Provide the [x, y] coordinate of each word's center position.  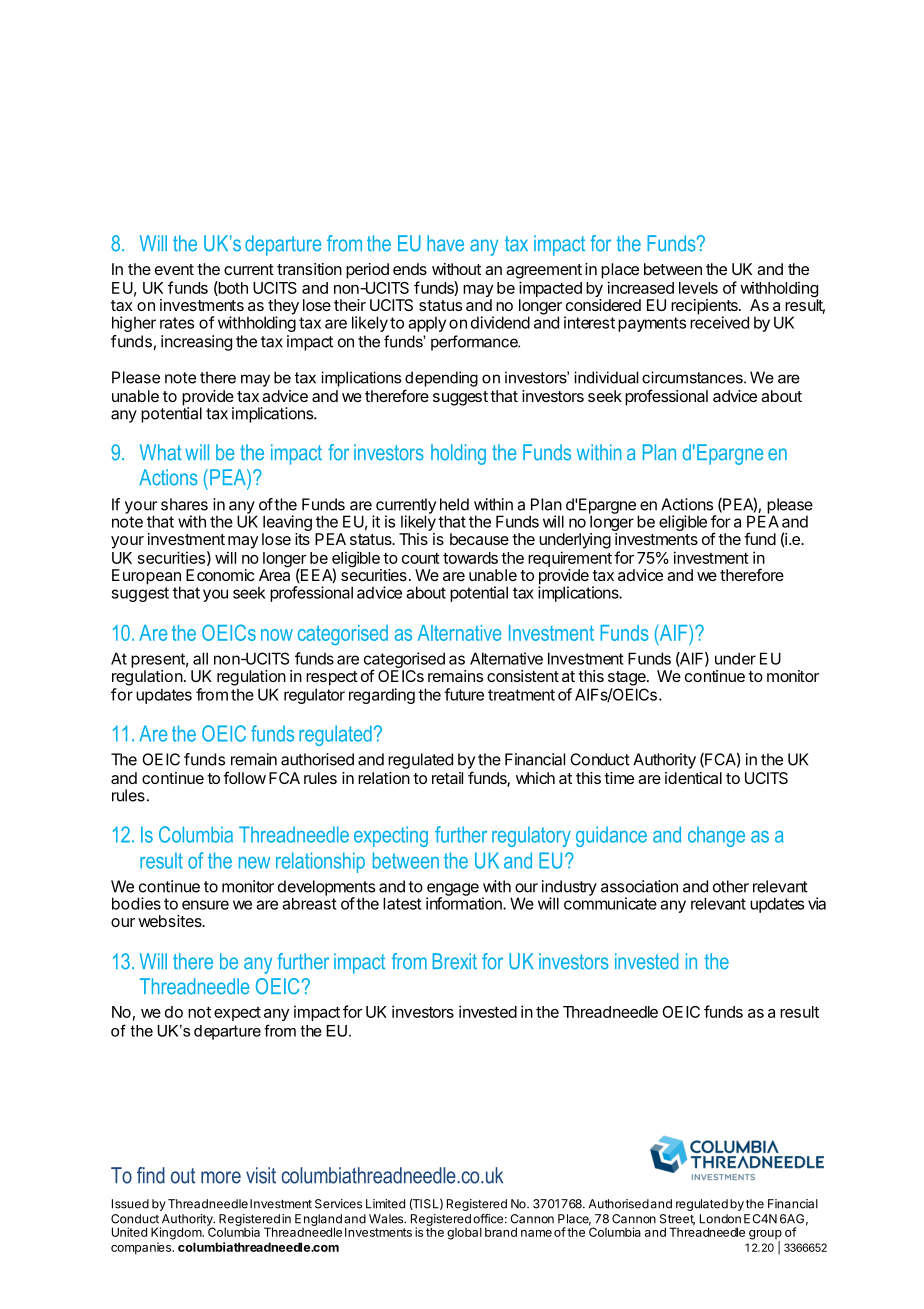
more [221, 1177]
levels [698, 288]
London [720, 1219]
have [445, 243]
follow [244, 777]
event [174, 269]
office [488, 1219]
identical [693, 778]
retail [447, 778]
